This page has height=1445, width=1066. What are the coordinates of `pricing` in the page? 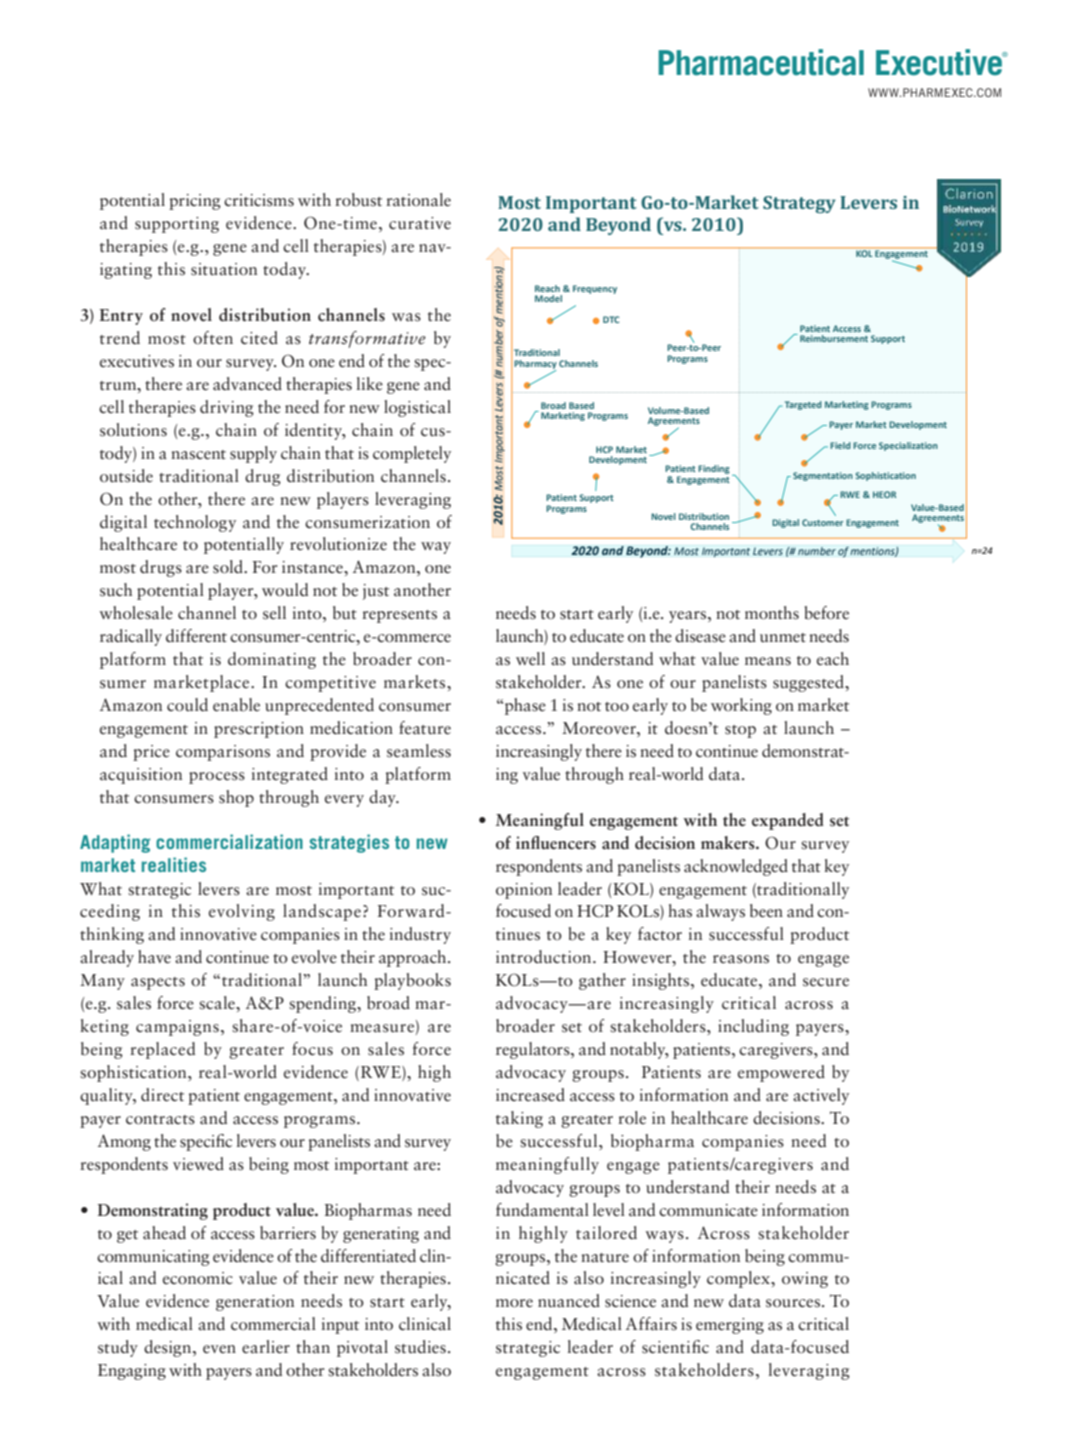 It's located at (195, 202).
